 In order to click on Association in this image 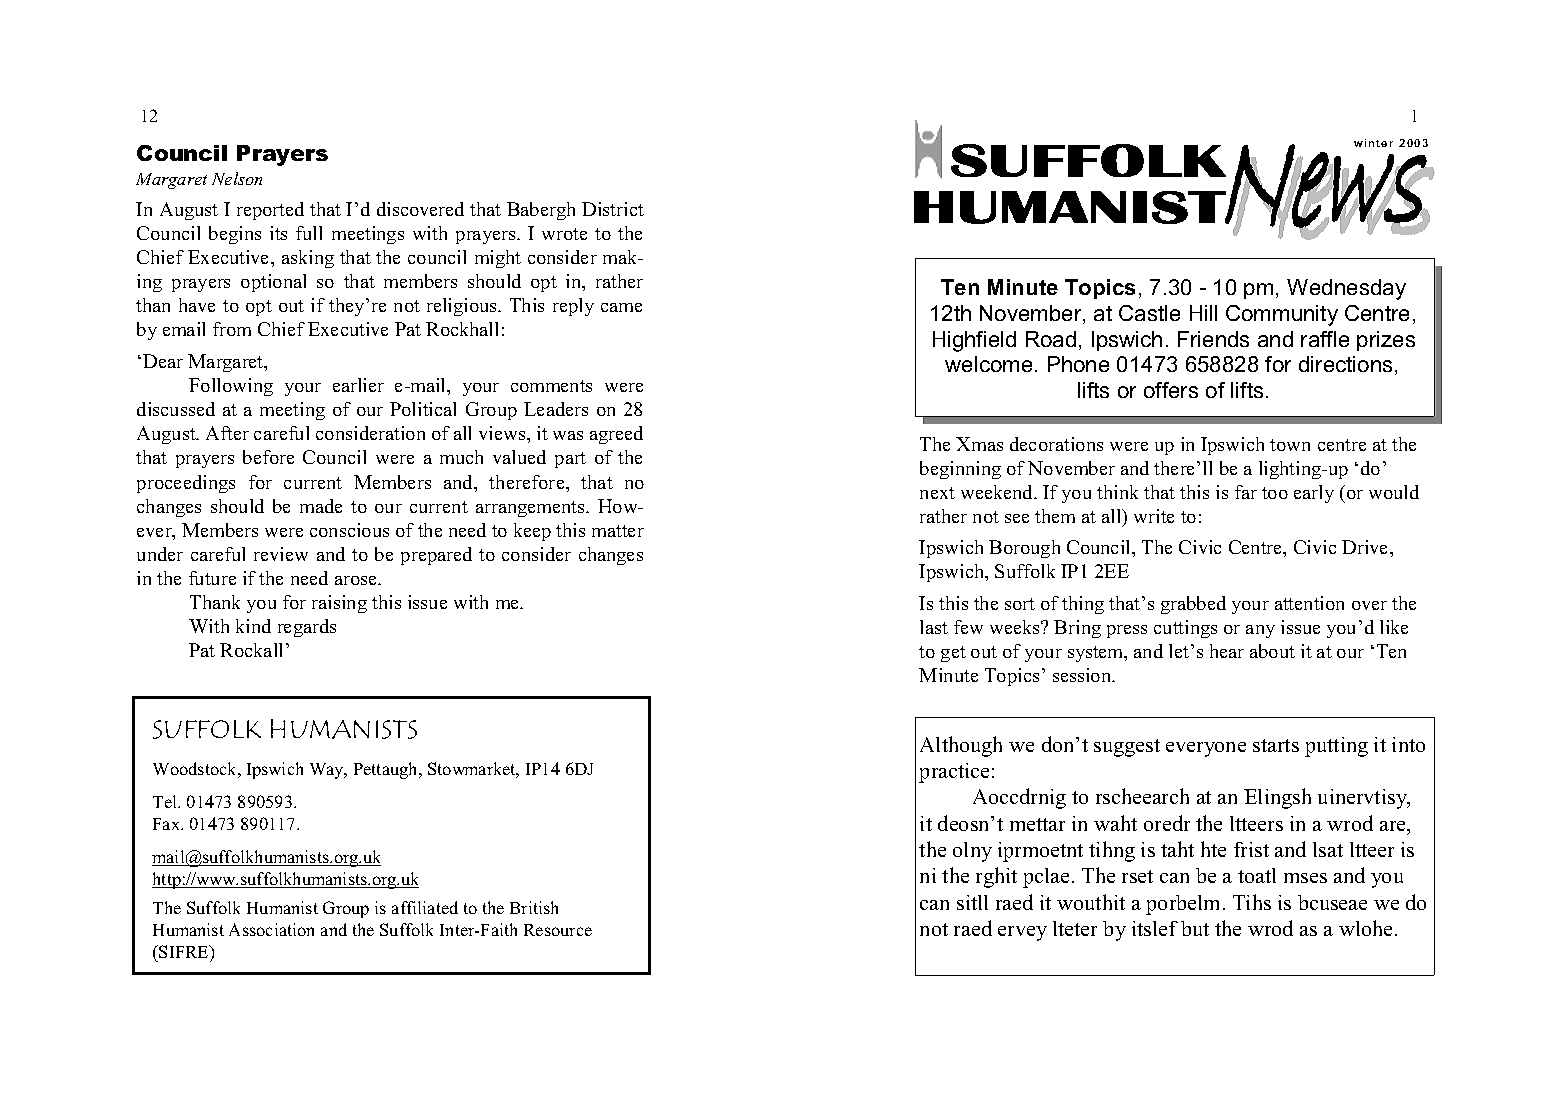, I will do `click(271, 929)`.
